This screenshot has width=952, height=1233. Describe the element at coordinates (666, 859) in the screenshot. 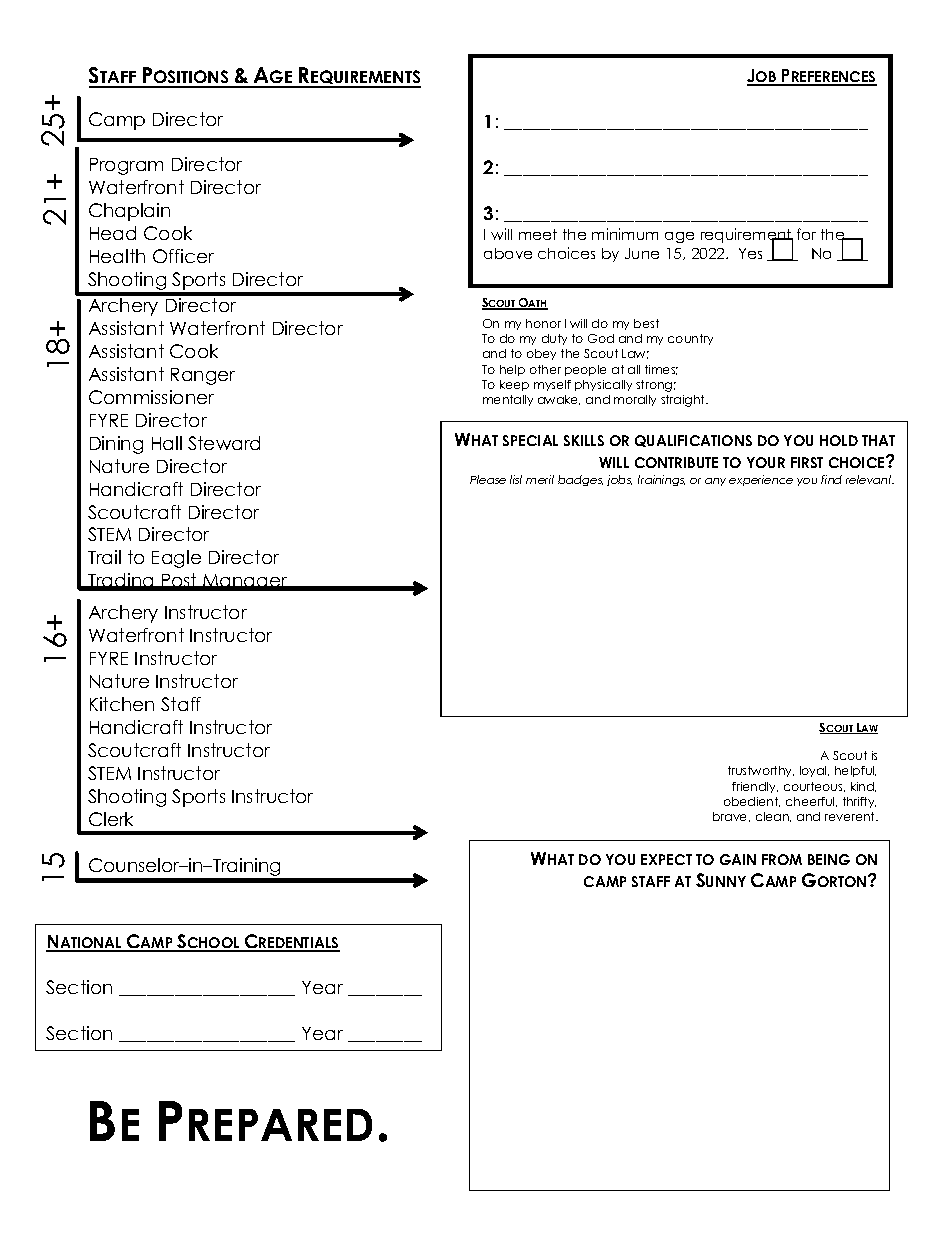

I see `EXPECT` at that location.
